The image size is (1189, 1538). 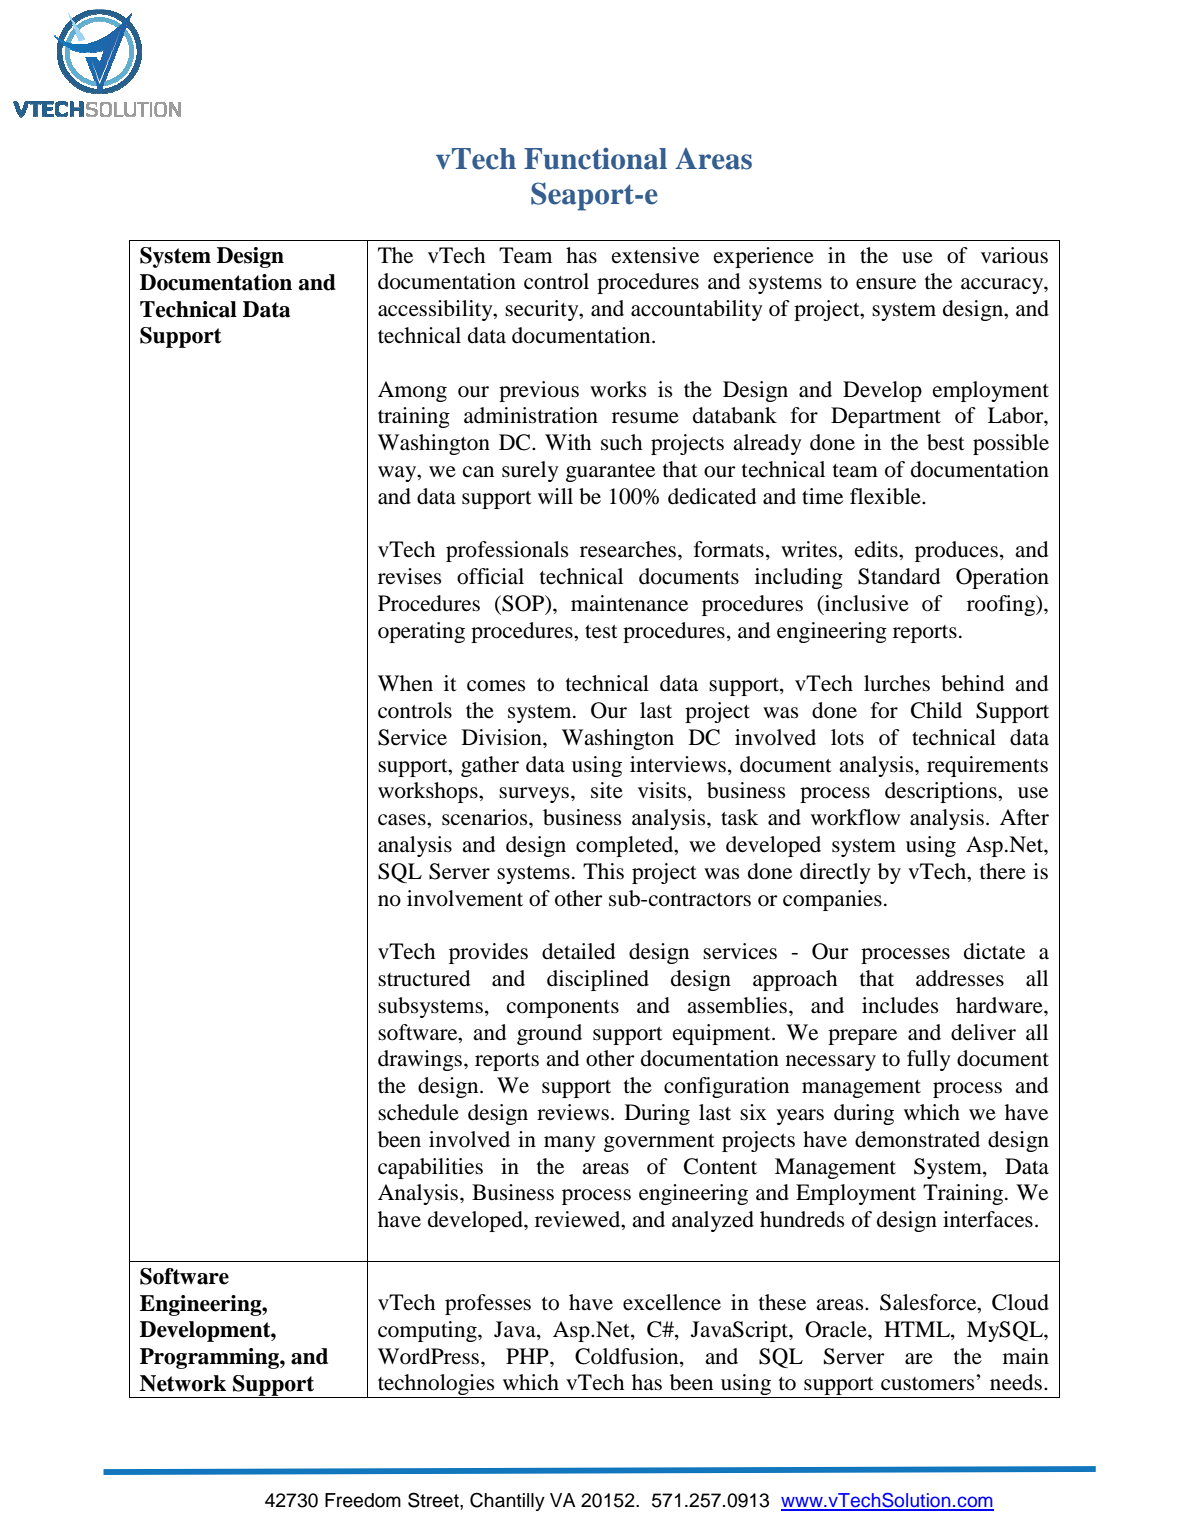 What do you see at coordinates (409, 576) in the screenshot?
I see `revises` at bounding box center [409, 576].
